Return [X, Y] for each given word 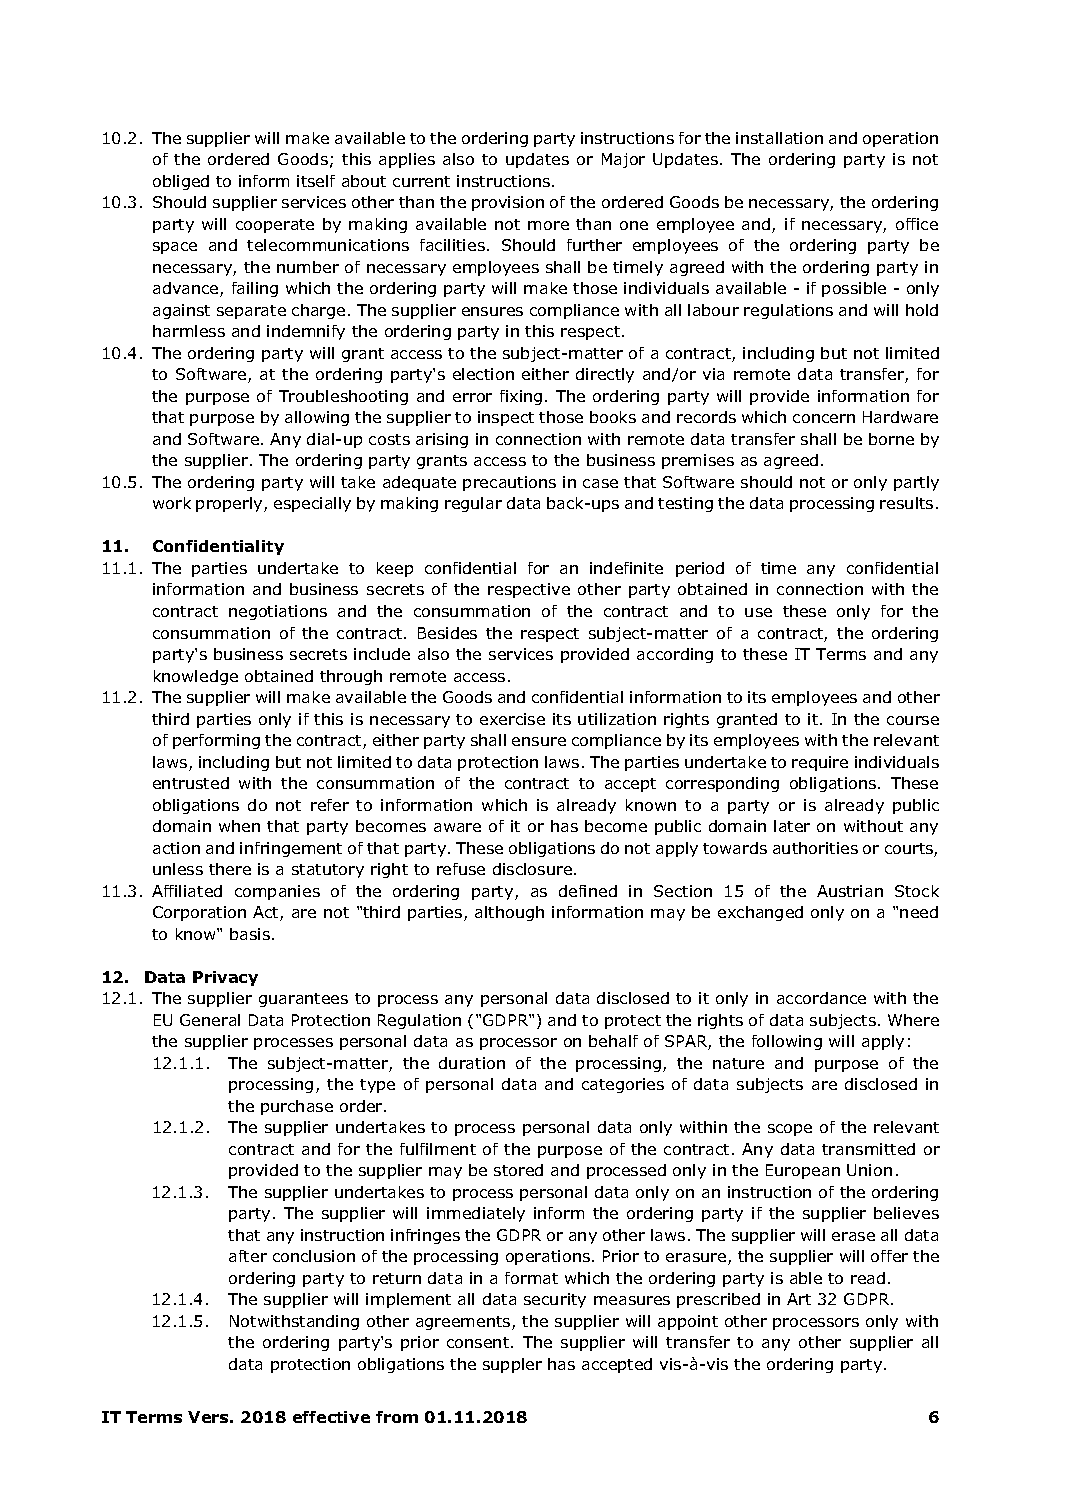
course [913, 720]
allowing [317, 418]
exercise [512, 719]
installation [779, 138]
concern [824, 418]
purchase [297, 1107]
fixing [521, 397]
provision [508, 203]
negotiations [278, 612]
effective [331, 1417]
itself [316, 181]
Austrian [850, 891]
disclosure [532, 869]
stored [518, 1170]
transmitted [868, 1149]
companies [277, 892]
